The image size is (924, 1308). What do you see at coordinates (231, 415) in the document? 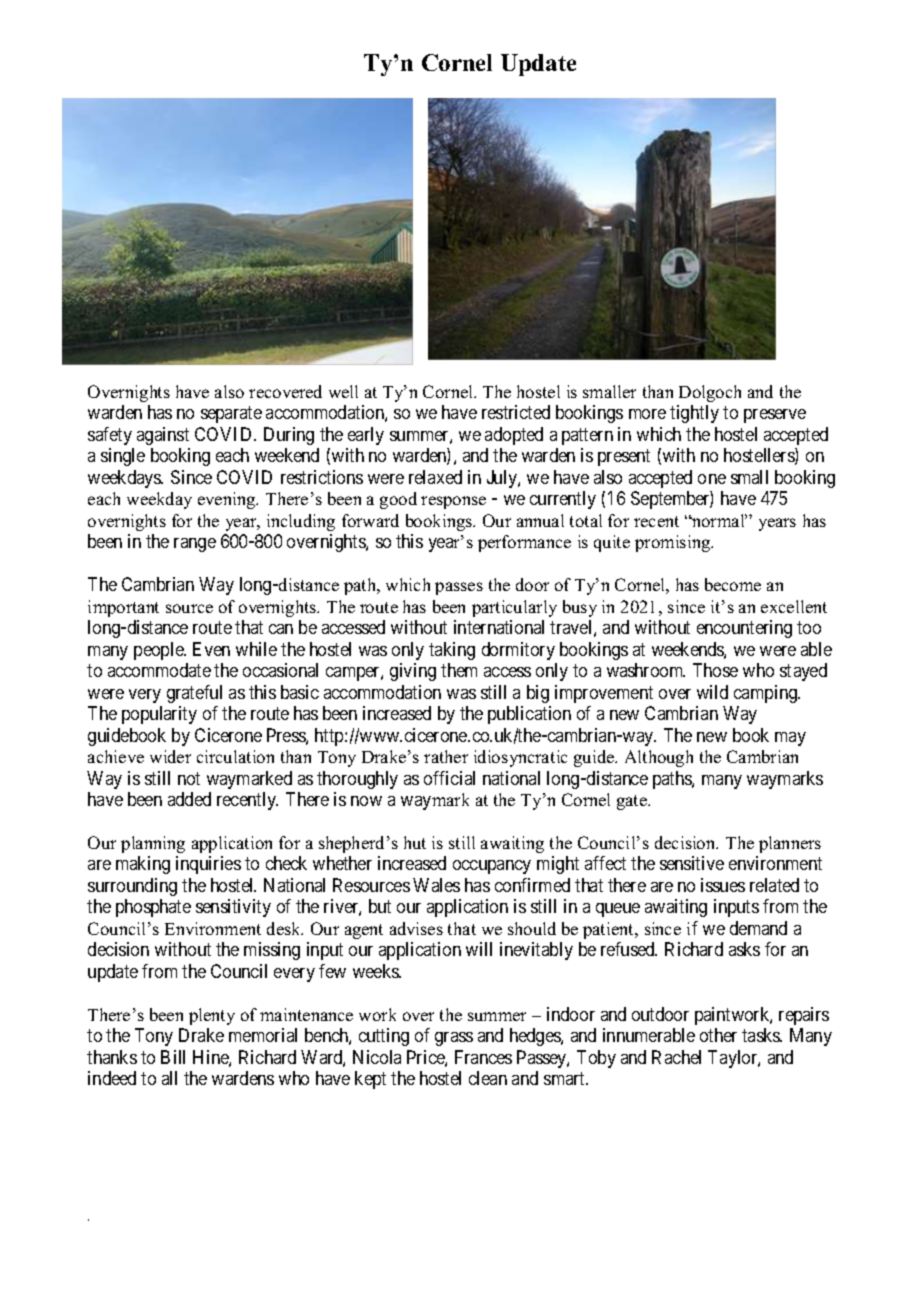
I see `separate` at bounding box center [231, 415].
